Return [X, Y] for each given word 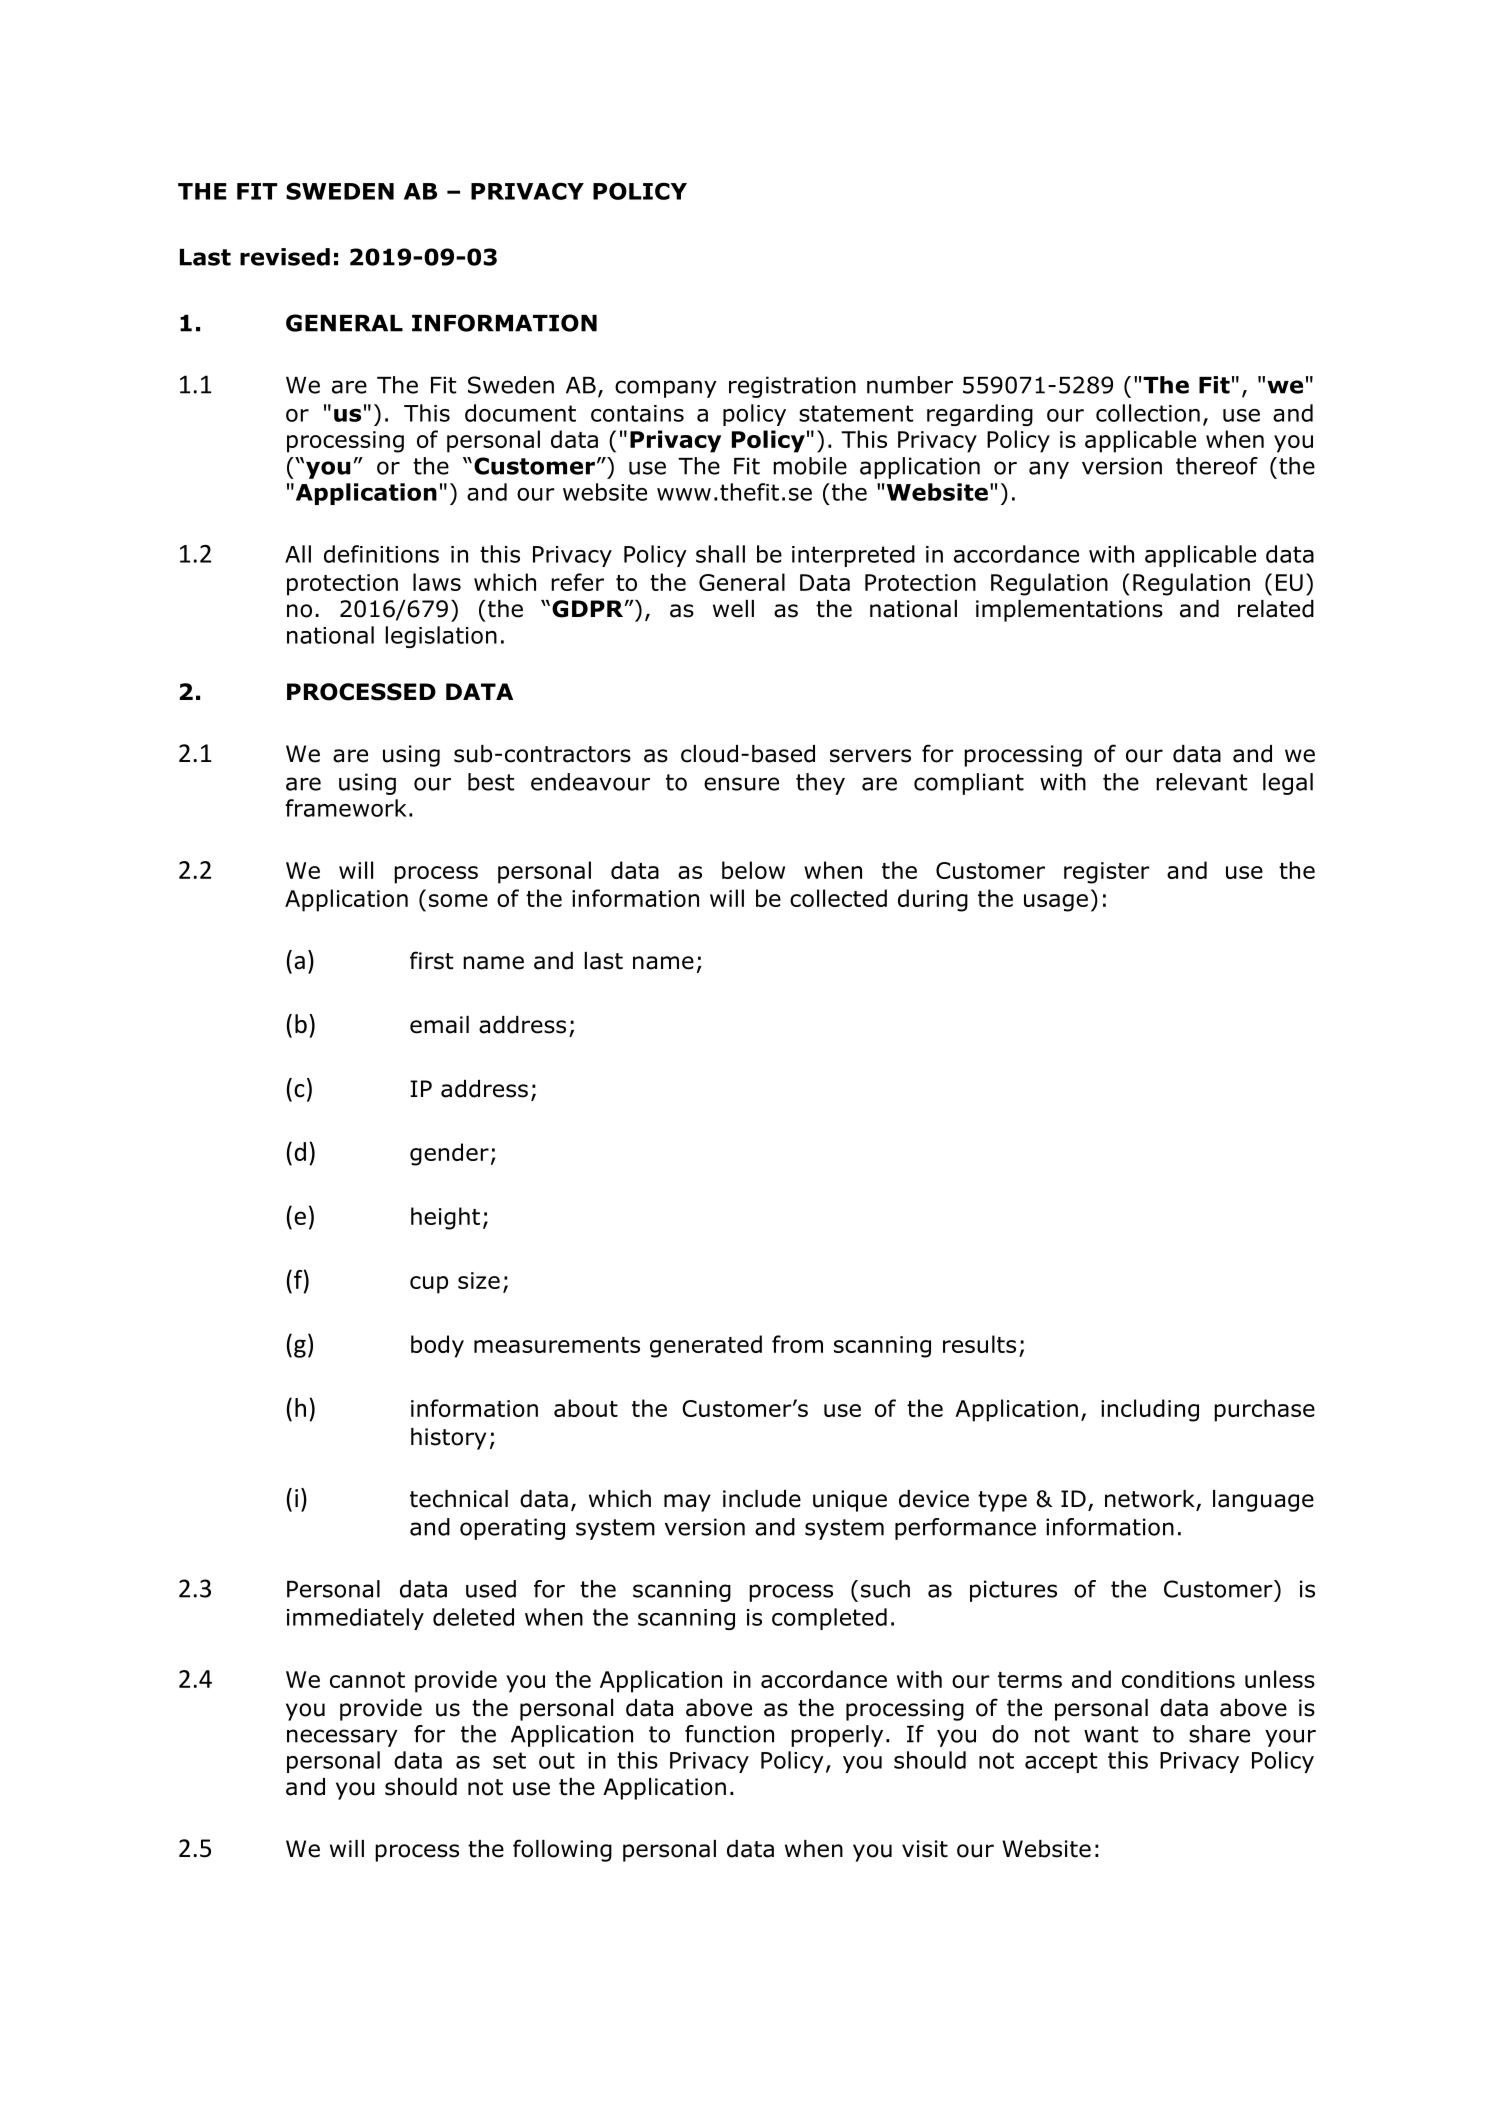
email [439, 1025]
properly [837, 1736]
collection [1148, 413]
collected [838, 898]
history [448, 1439]
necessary [342, 1738]
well [733, 609]
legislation [441, 637]
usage [1056, 903]
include [762, 1499]
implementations [1069, 611]
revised [285, 257]
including [1150, 1410]
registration [792, 387]
